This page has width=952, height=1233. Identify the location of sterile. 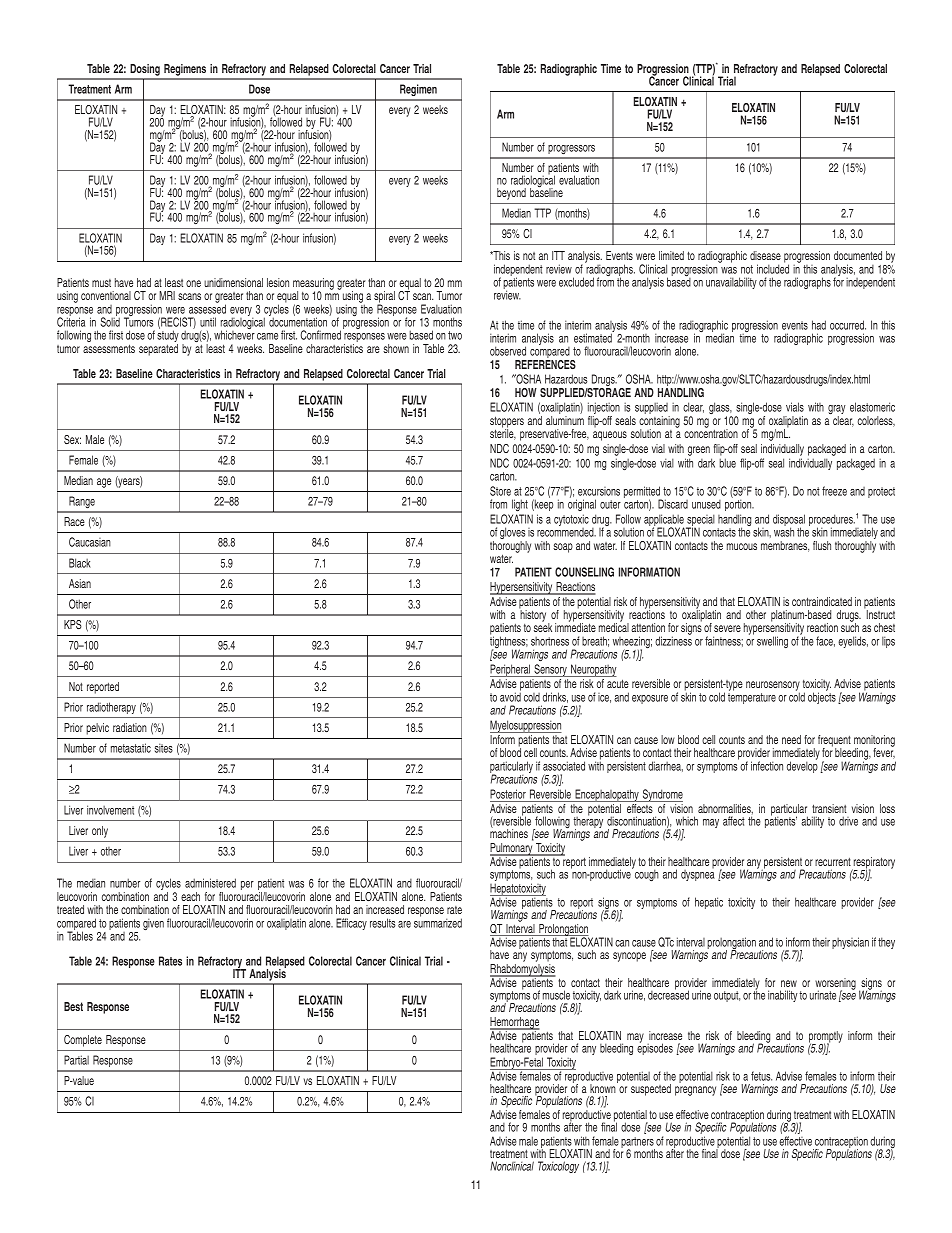
(503, 433).
